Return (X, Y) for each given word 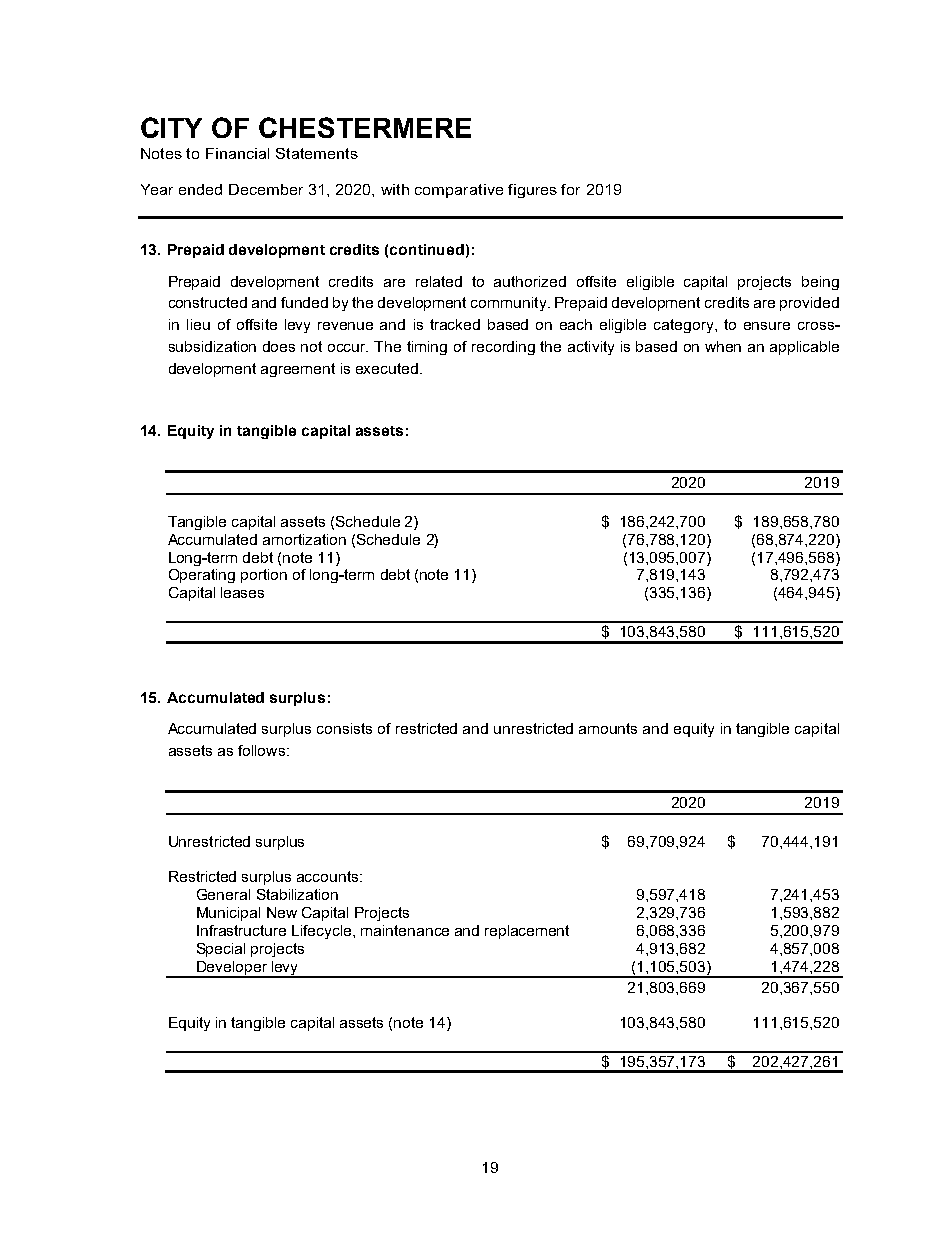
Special (221, 950)
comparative (459, 191)
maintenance (405, 930)
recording (503, 348)
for (570, 189)
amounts (608, 728)
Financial (237, 153)
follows (261, 750)
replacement (527, 932)
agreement (298, 370)
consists (344, 728)
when (723, 346)
